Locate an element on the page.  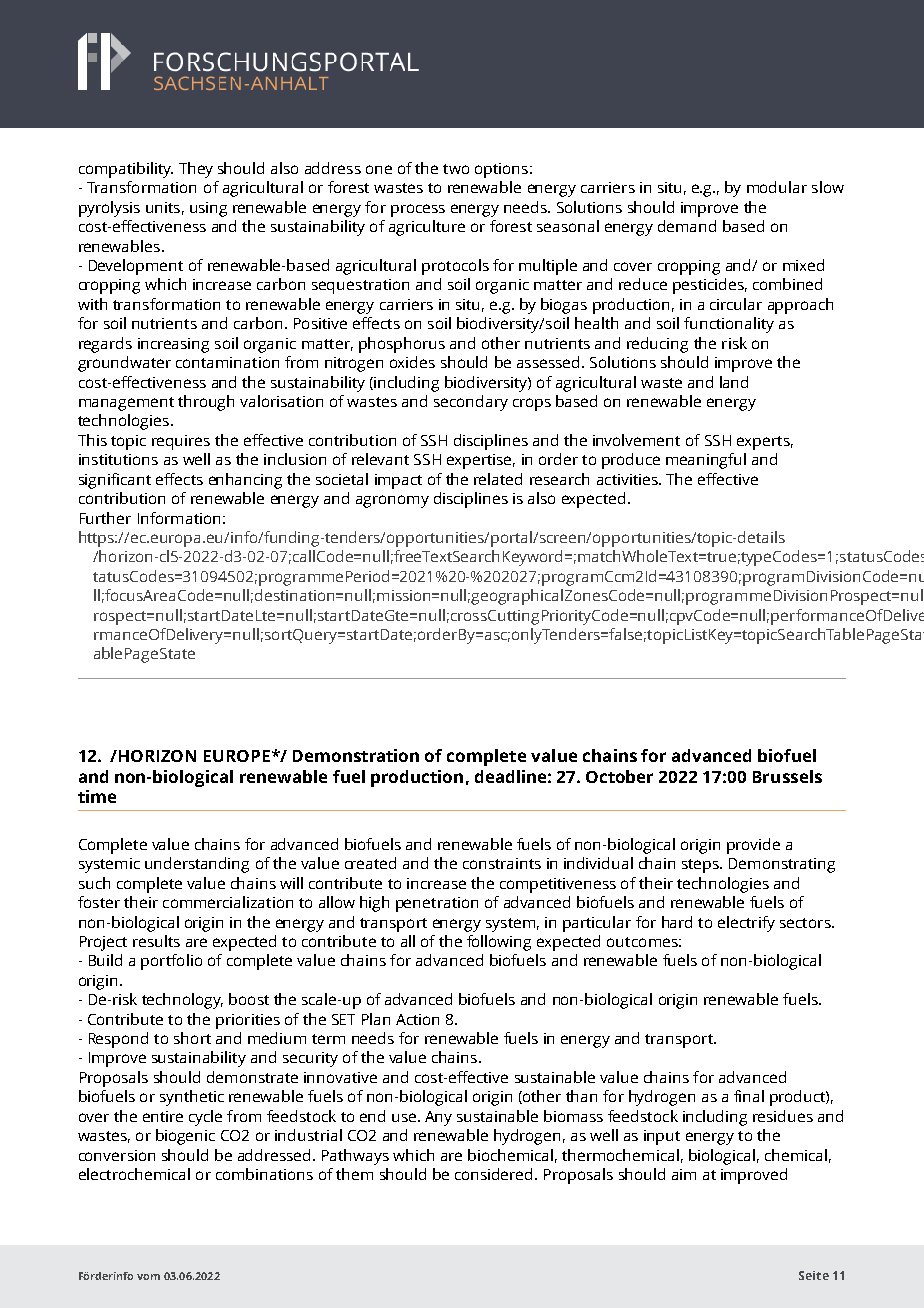
requires is located at coordinates (181, 442).
